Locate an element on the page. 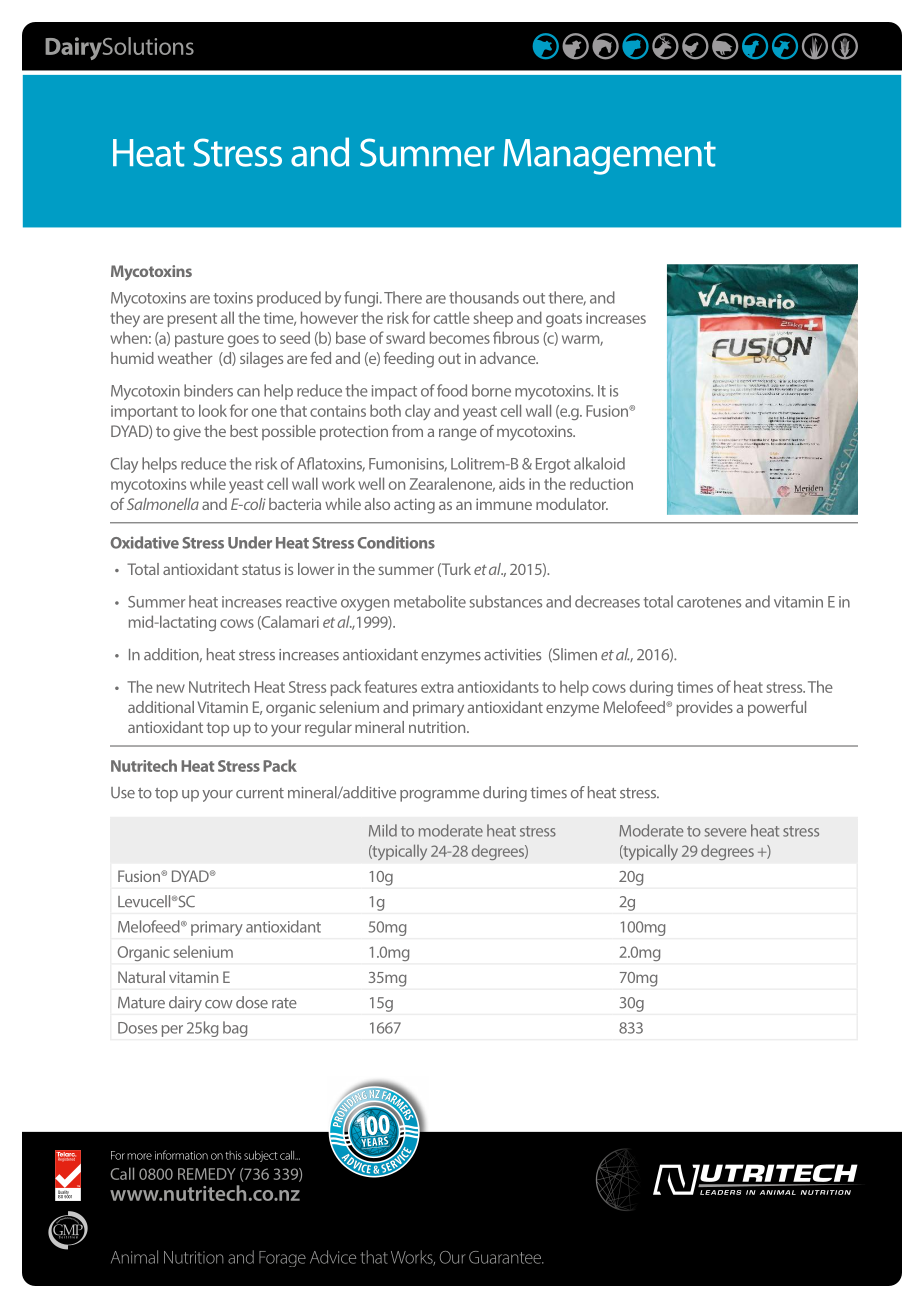 The width and height of the document is (924, 1308). severe is located at coordinates (725, 832).
